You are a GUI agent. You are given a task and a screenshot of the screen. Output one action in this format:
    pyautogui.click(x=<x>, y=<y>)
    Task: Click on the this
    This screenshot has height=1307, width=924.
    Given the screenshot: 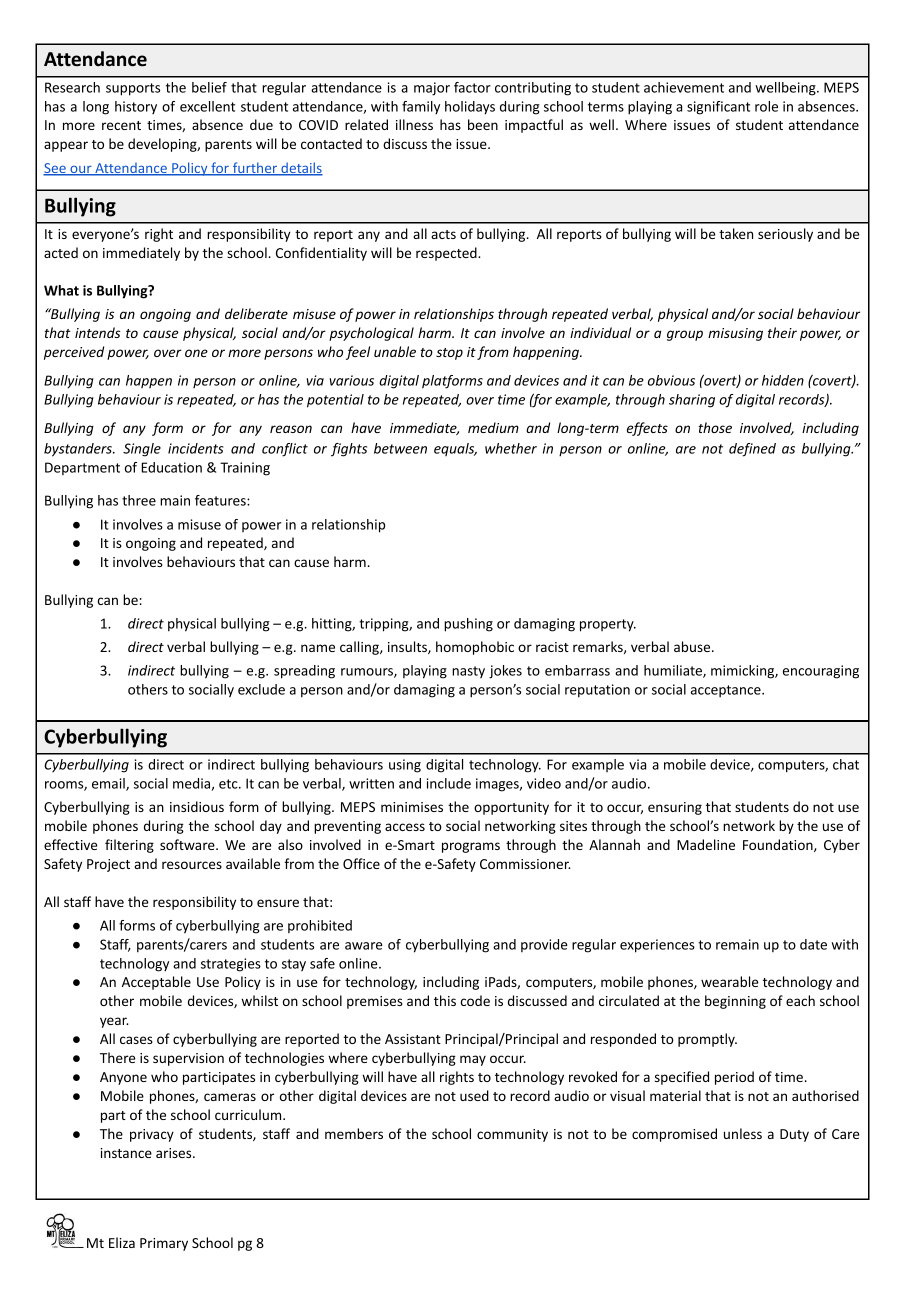 What is the action you would take?
    pyautogui.click(x=445, y=1000)
